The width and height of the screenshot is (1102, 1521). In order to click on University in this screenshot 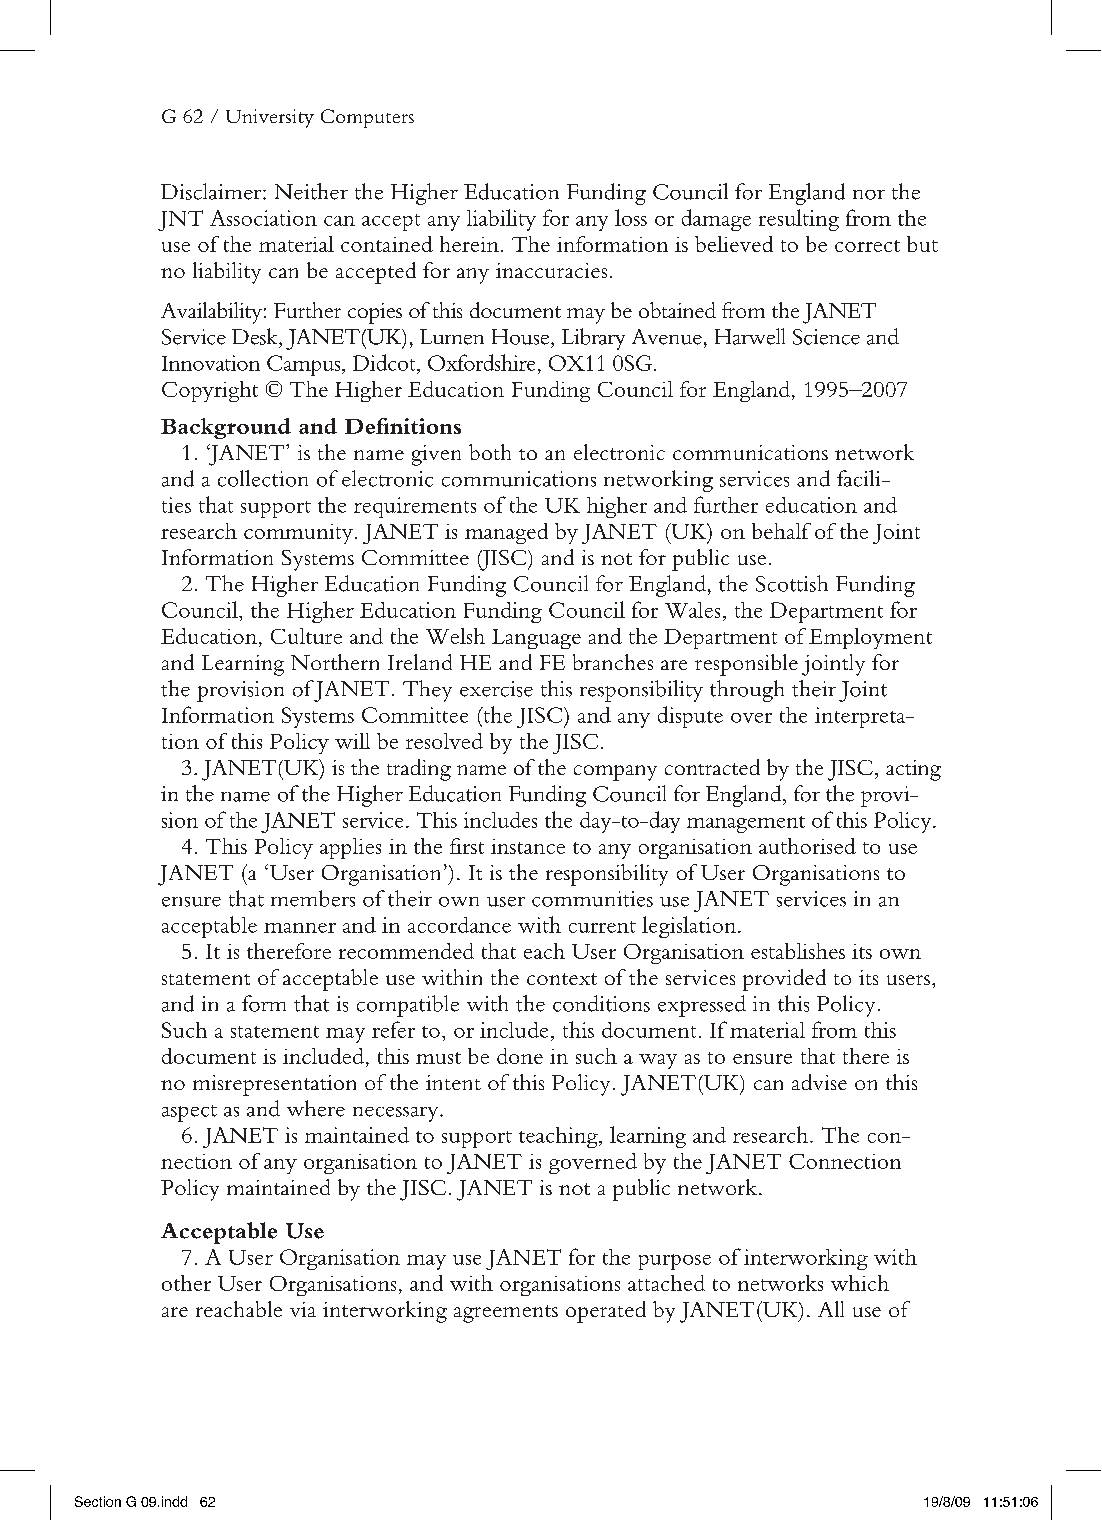, I will do `click(270, 118)`.
